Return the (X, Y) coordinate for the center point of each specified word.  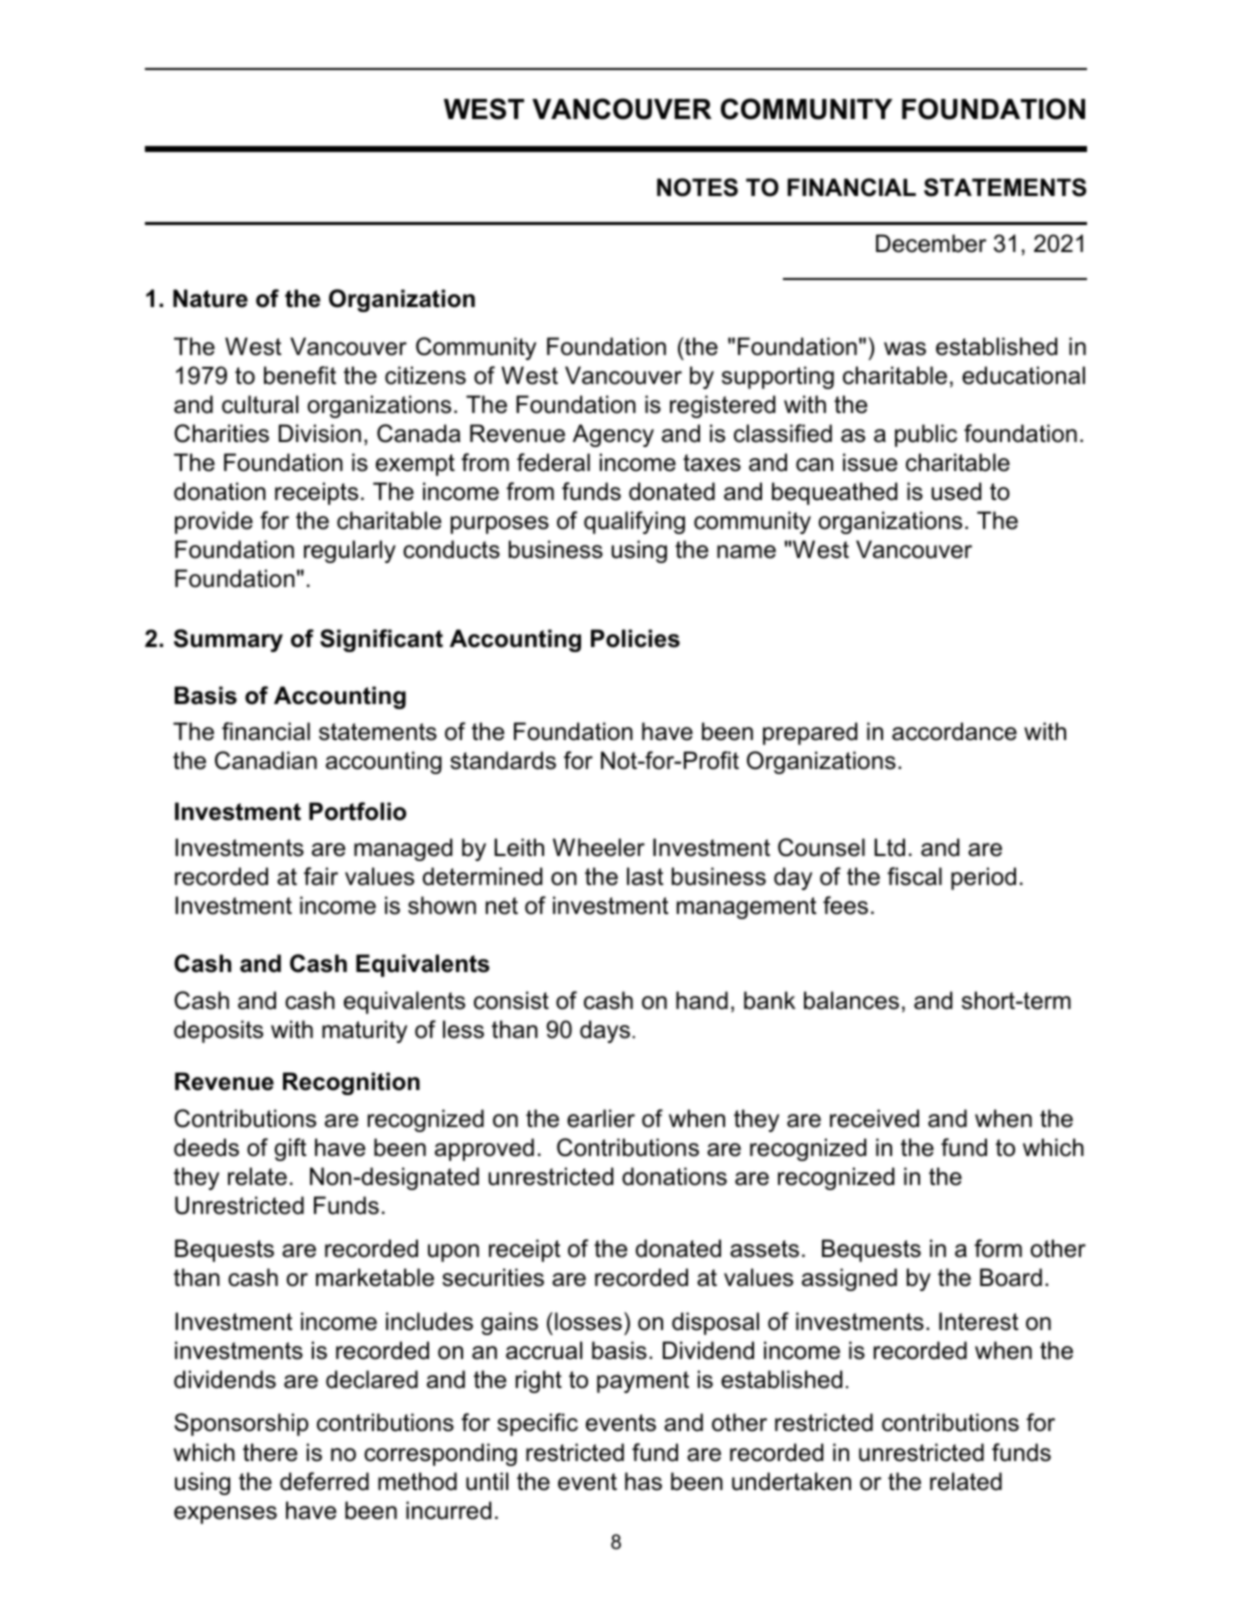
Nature (210, 298)
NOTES (697, 187)
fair (321, 876)
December (931, 243)
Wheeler (599, 847)
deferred (324, 1481)
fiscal (914, 876)
